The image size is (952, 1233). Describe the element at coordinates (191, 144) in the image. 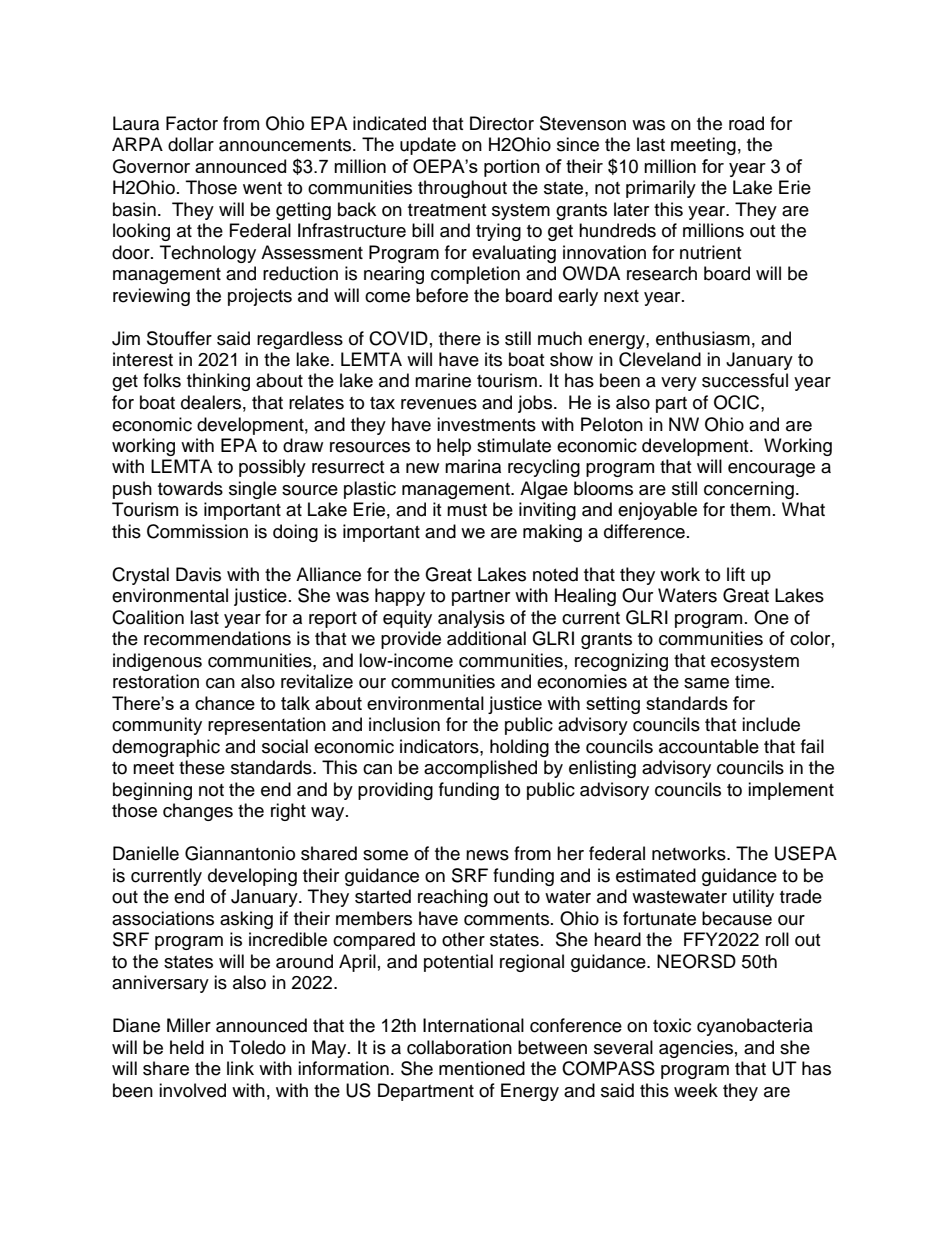

I see `dollar` at that location.
